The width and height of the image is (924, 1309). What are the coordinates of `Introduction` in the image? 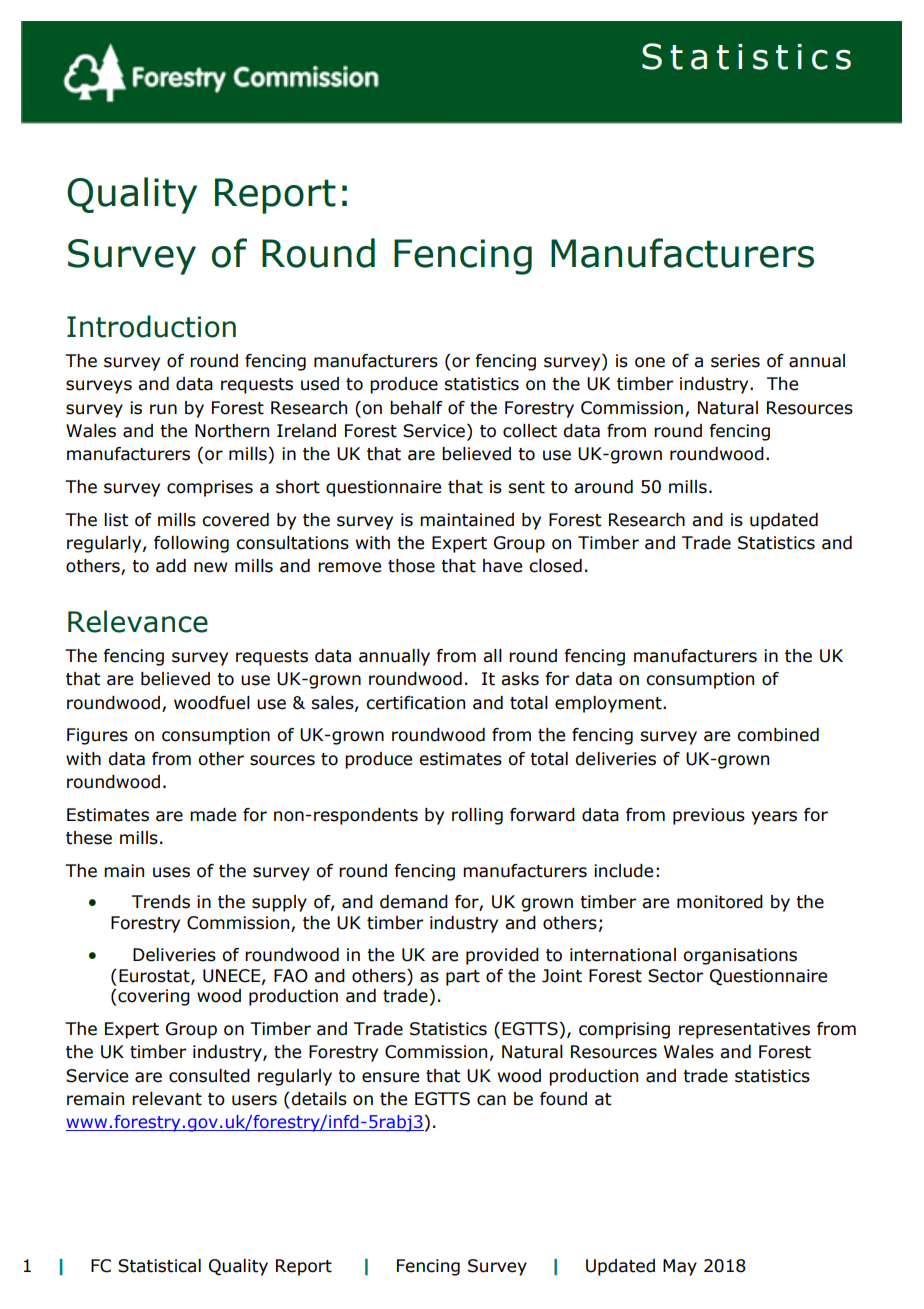 It's located at (151, 326).
